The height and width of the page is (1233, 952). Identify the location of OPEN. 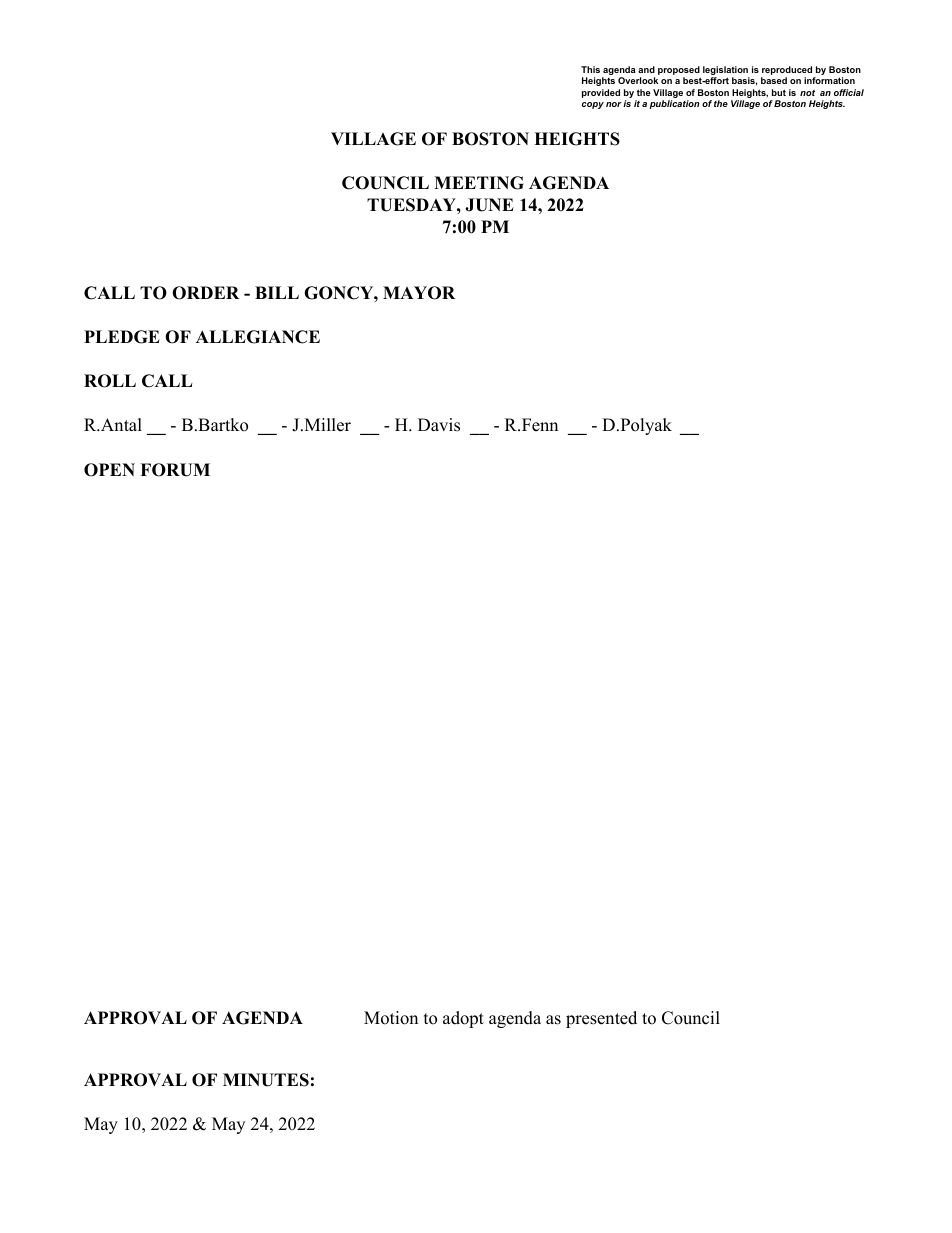
(109, 470).
